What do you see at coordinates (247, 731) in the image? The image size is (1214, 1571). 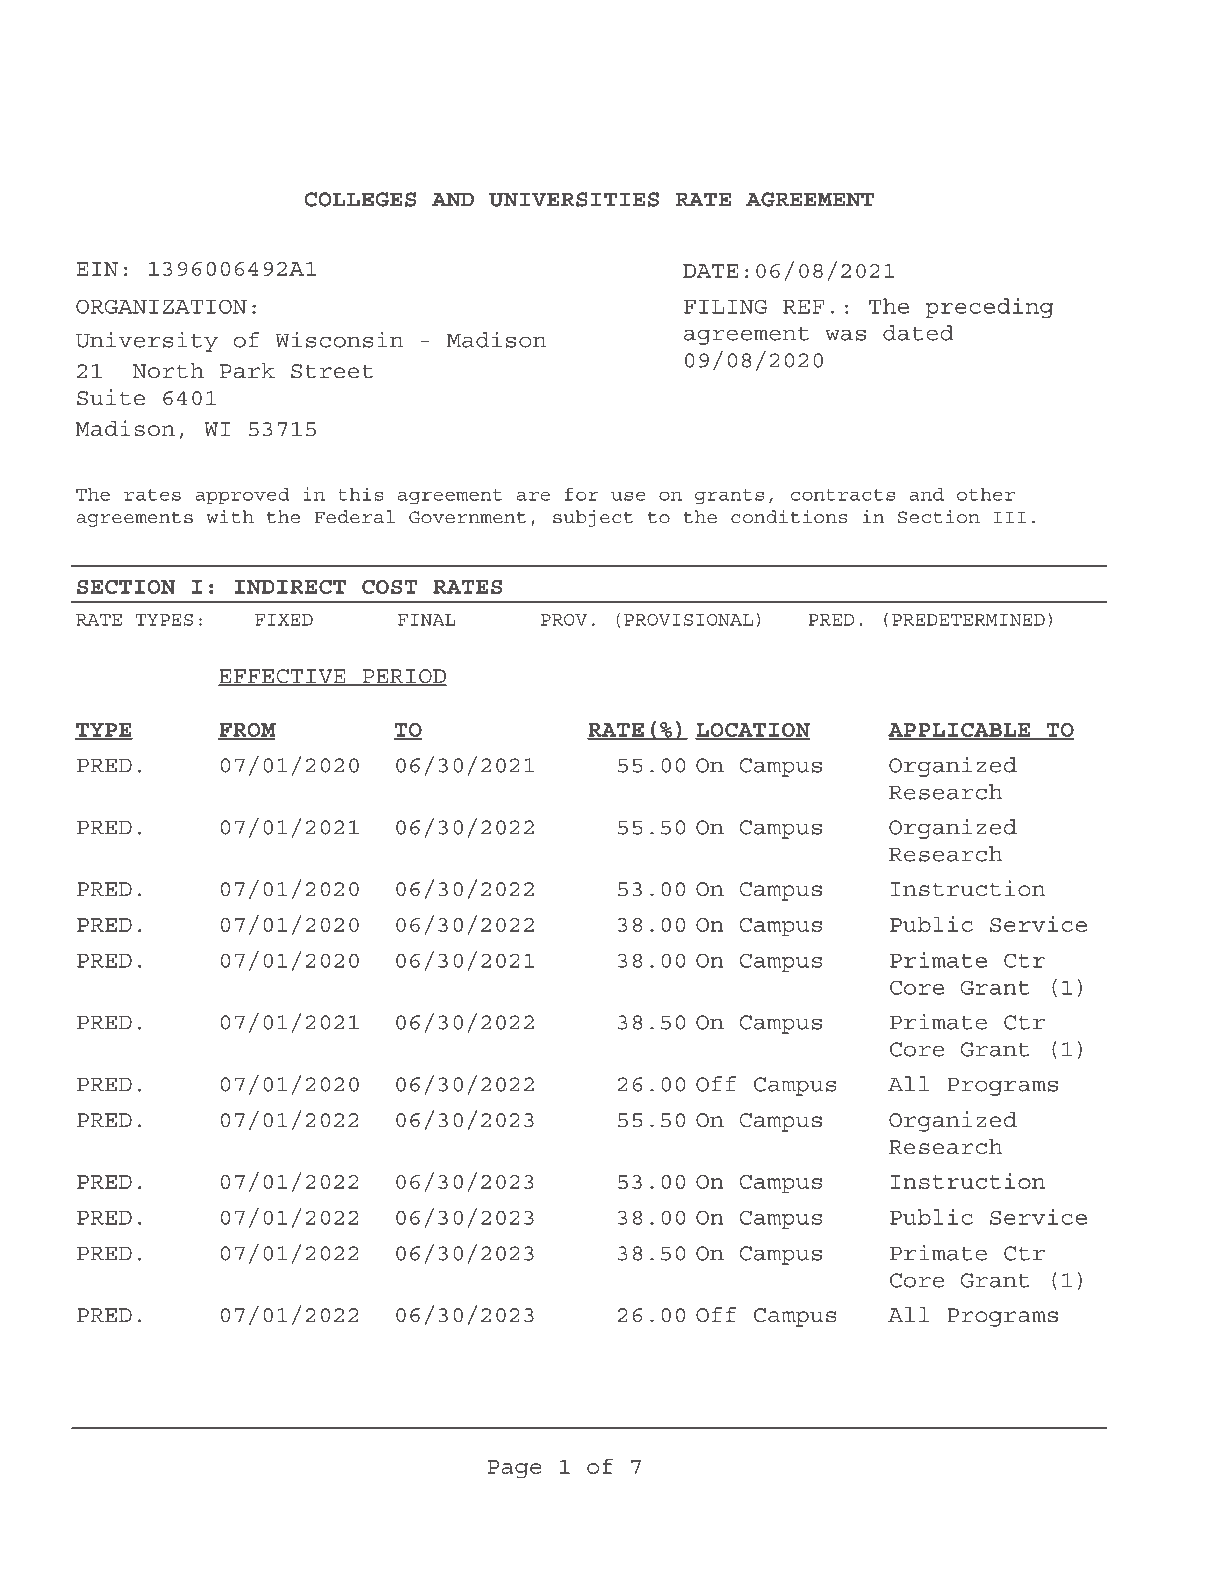 I see `FROM` at bounding box center [247, 731].
